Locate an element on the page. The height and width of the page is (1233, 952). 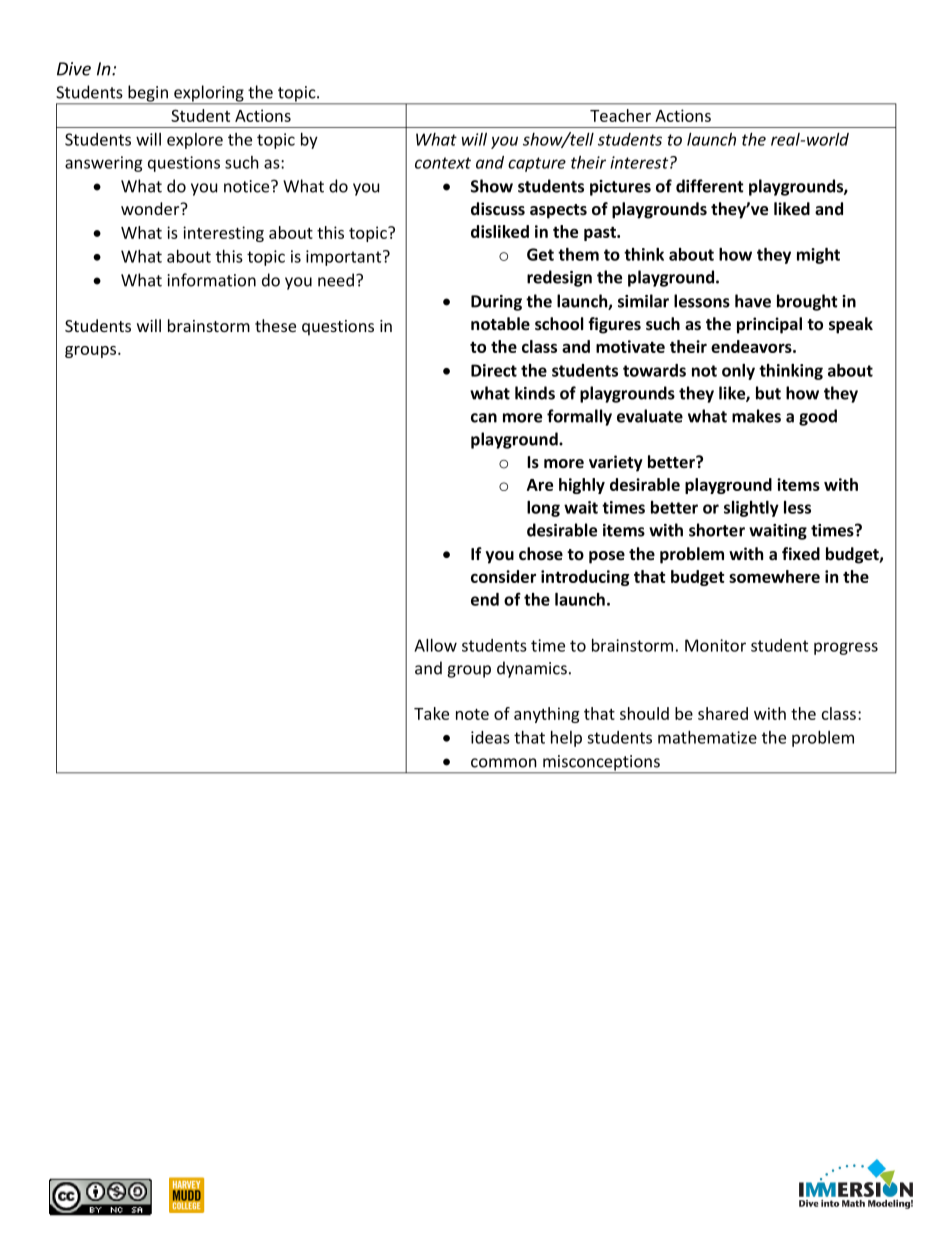
Teacher is located at coordinates (620, 115).
